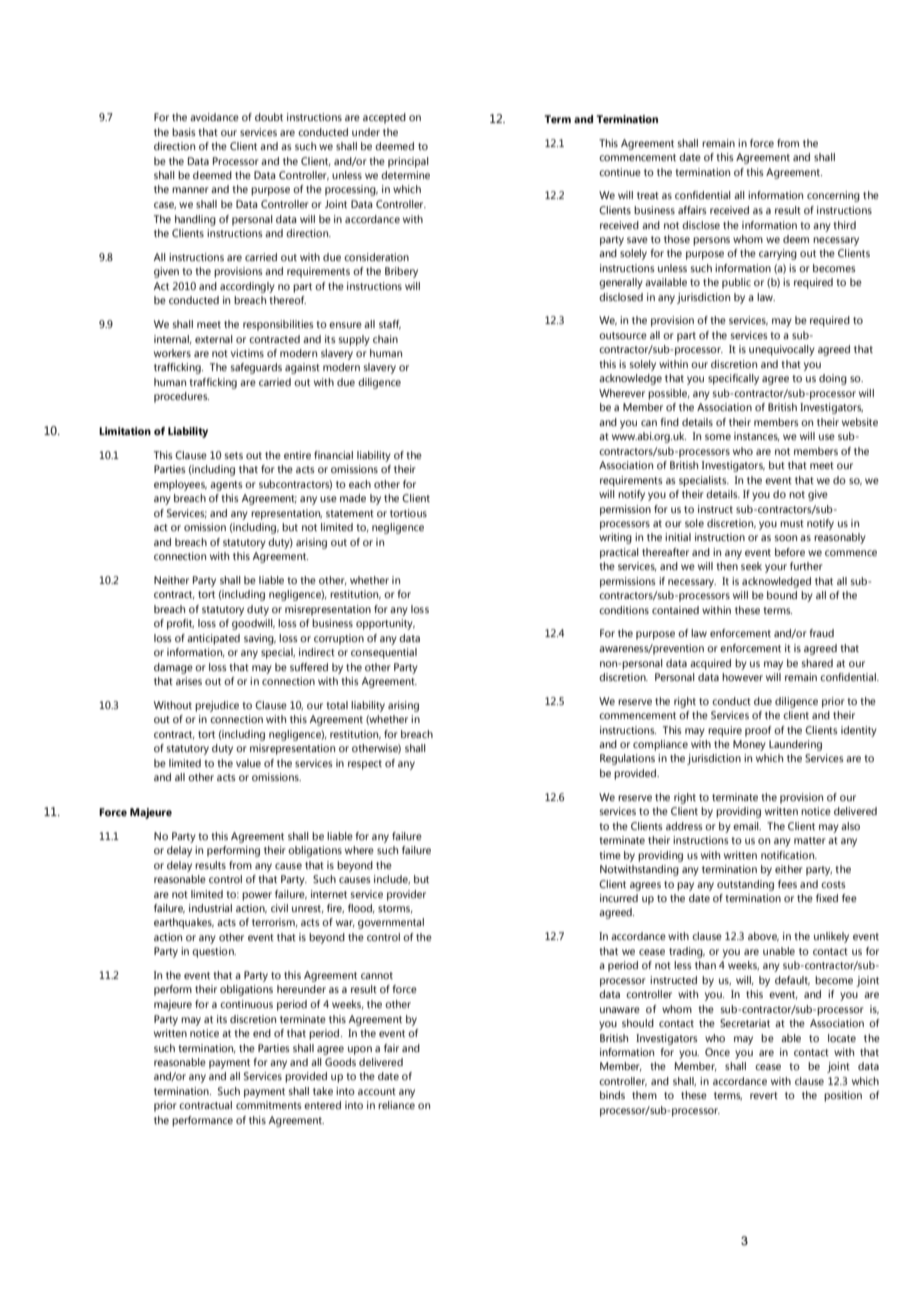 The width and height of the page is (924, 1307). I want to click on instances, so click(757, 436).
